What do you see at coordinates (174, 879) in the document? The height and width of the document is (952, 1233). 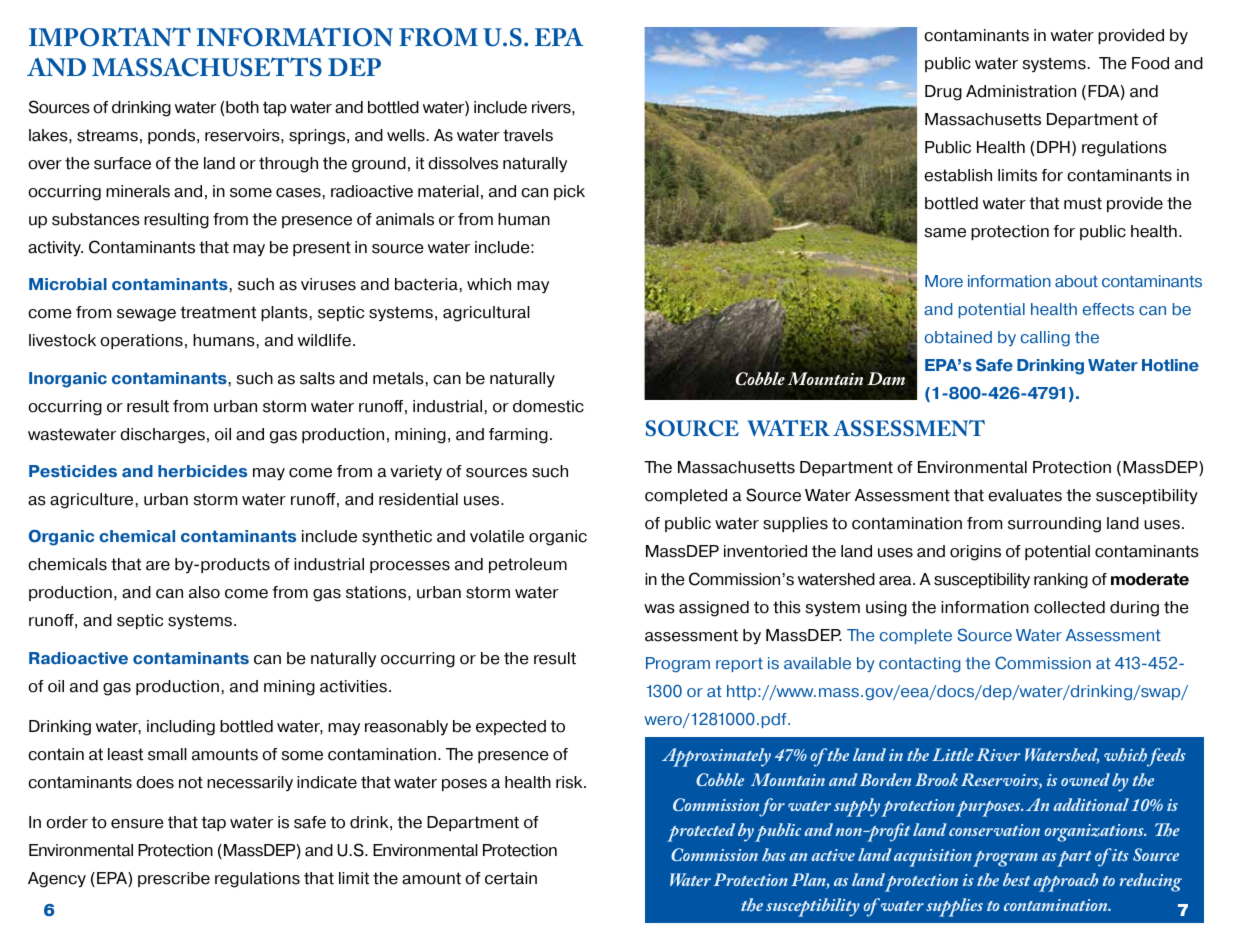 I see `prescribe` at bounding box center [174, 879].
